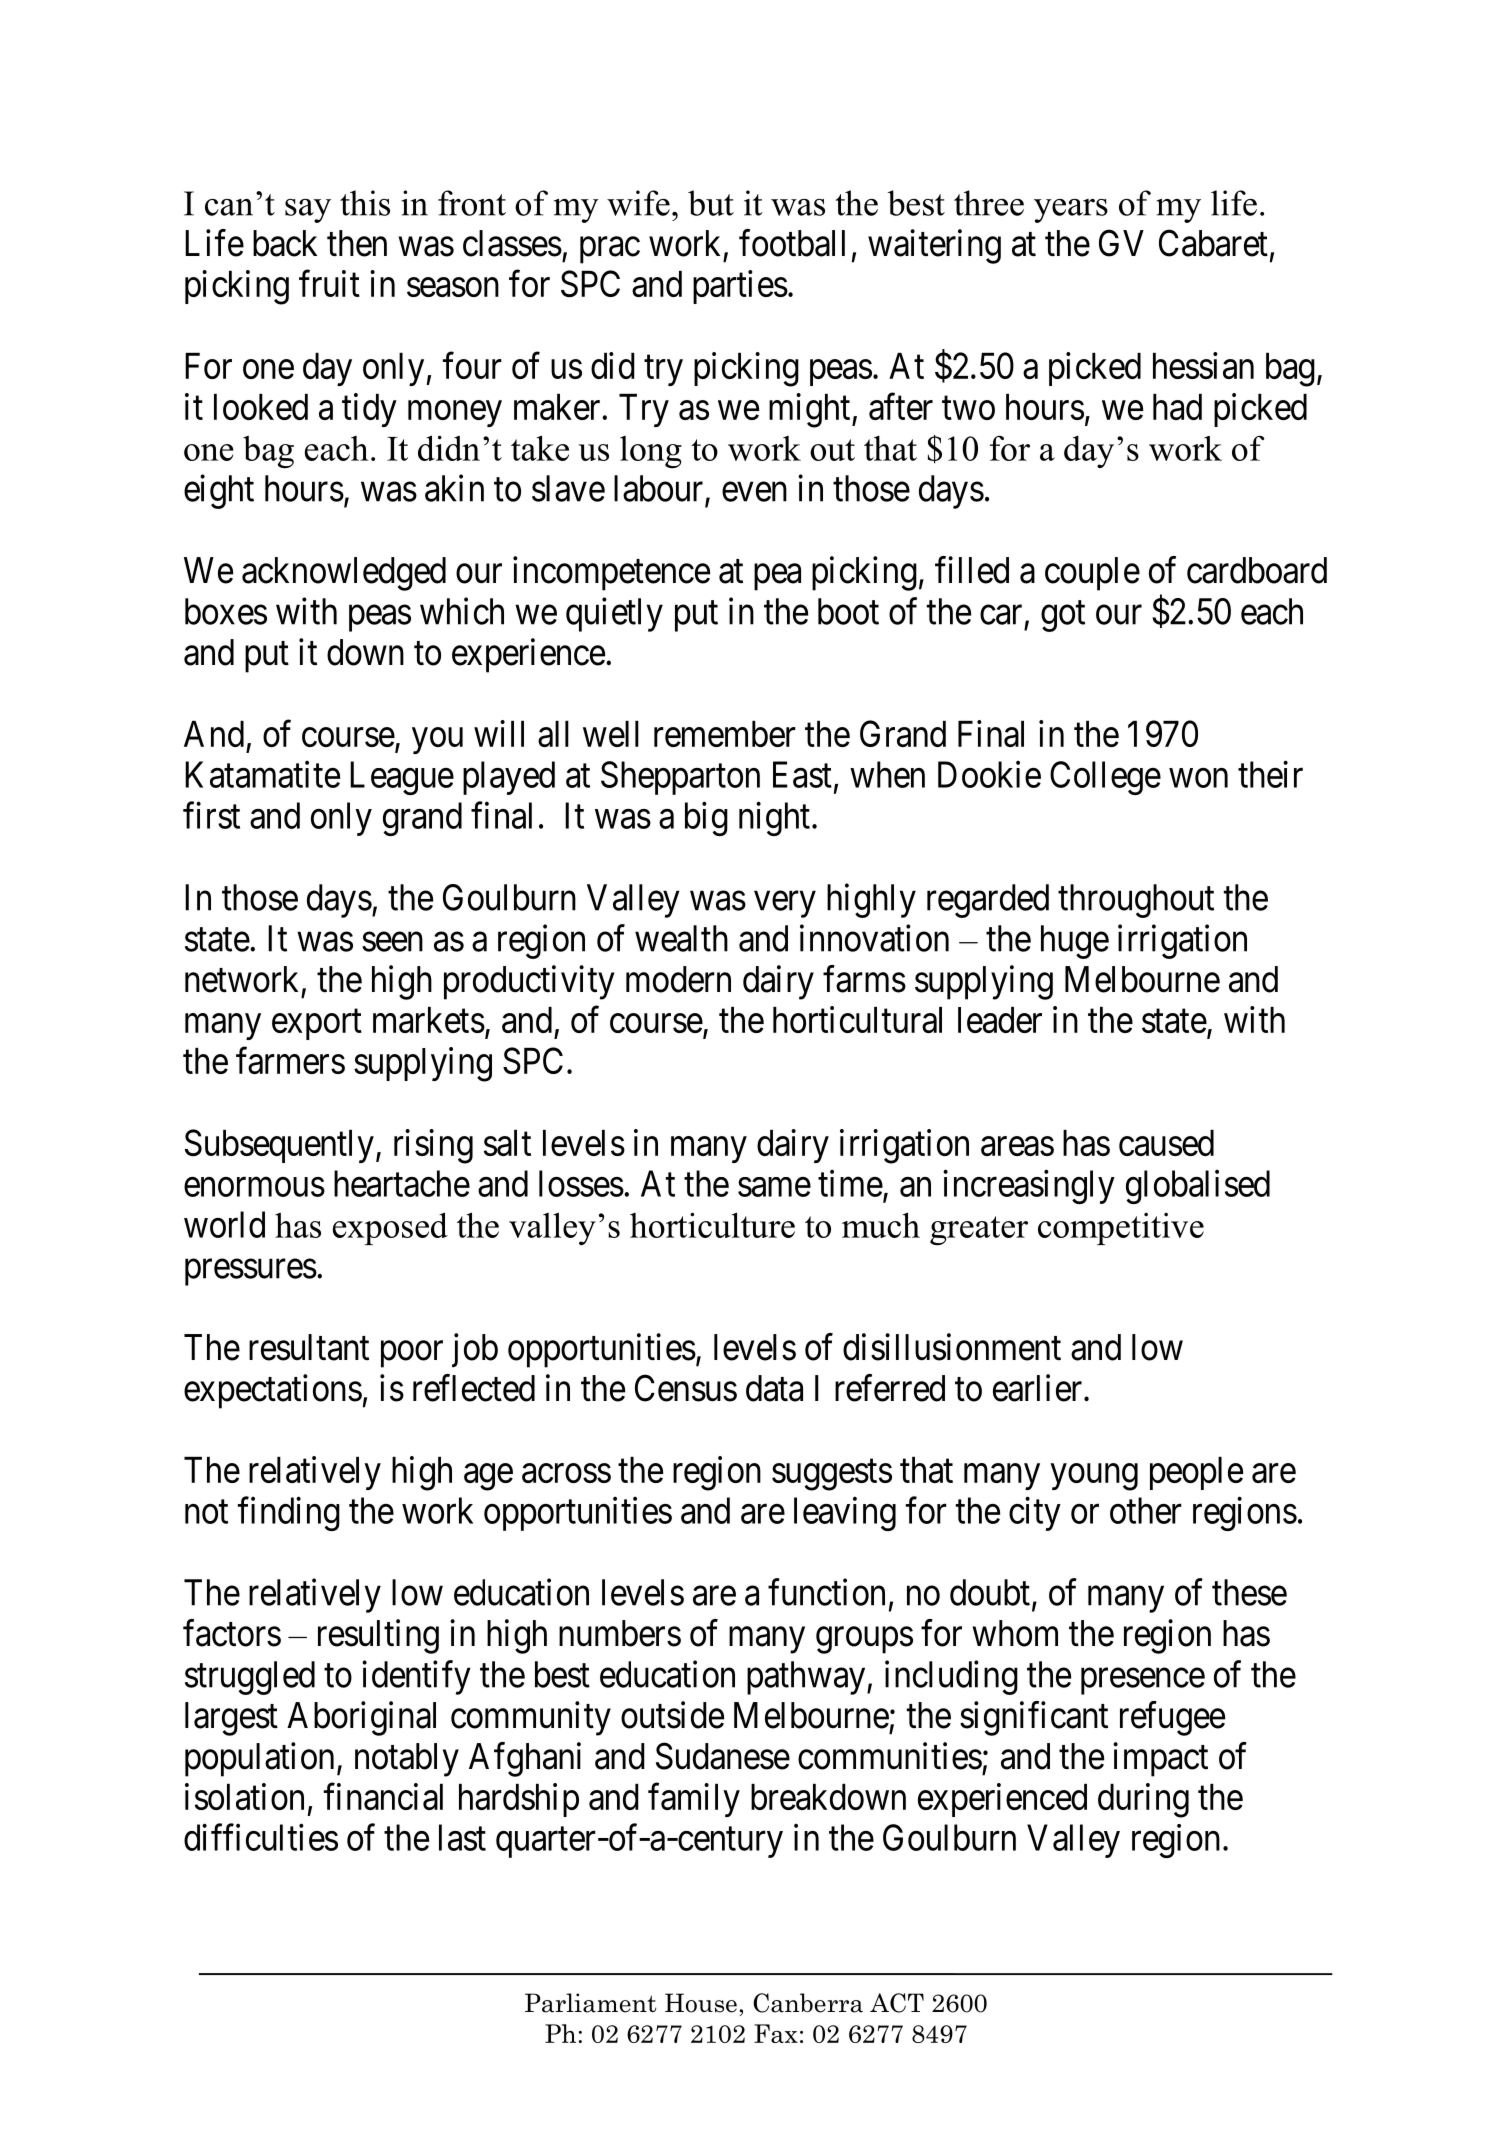  What do you see at coordinates (701, 2003) in the document?
I see `House` at bounding box center [701, 2003].
